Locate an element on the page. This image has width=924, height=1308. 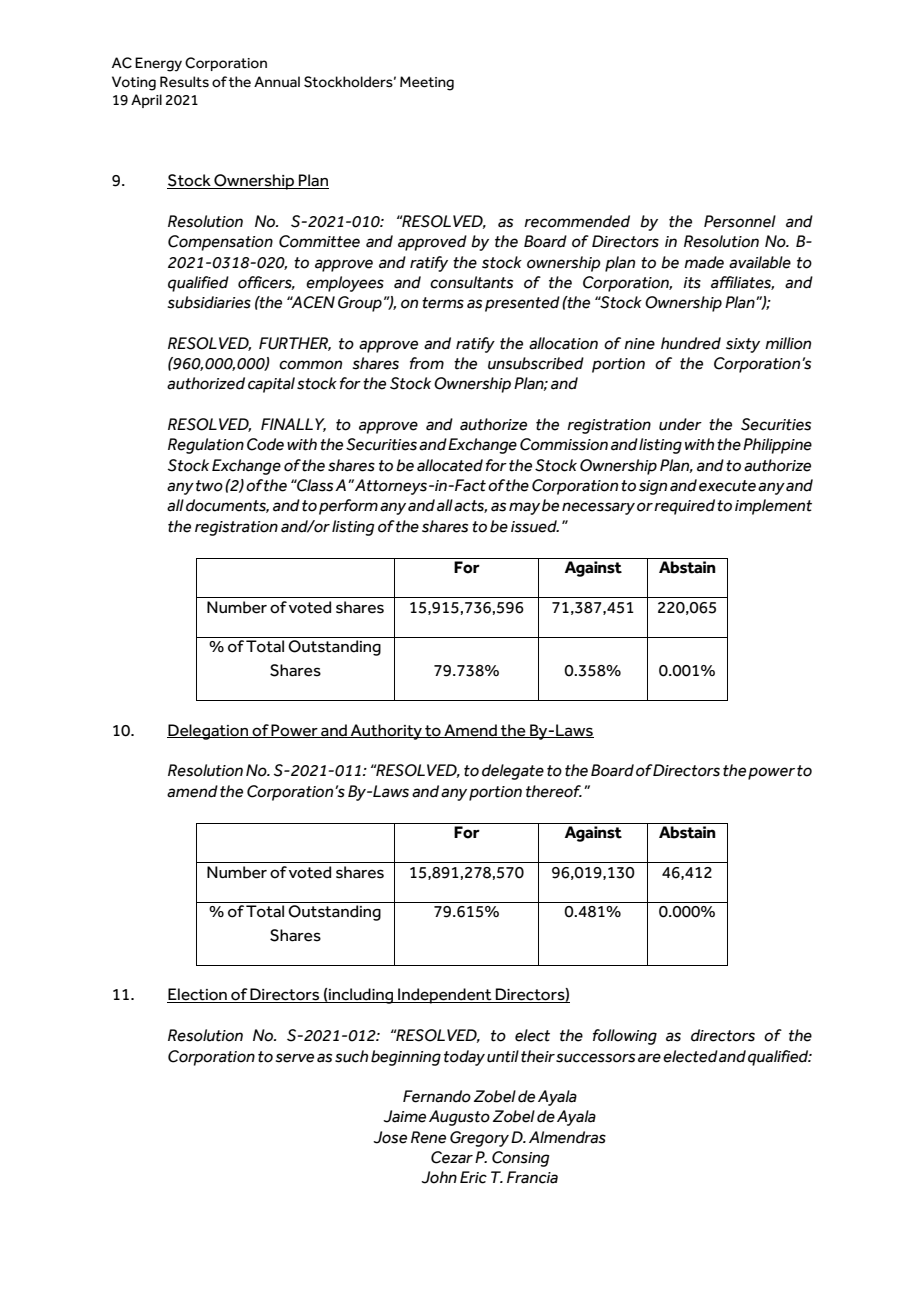
capital is located at coordinates (271, 385).
